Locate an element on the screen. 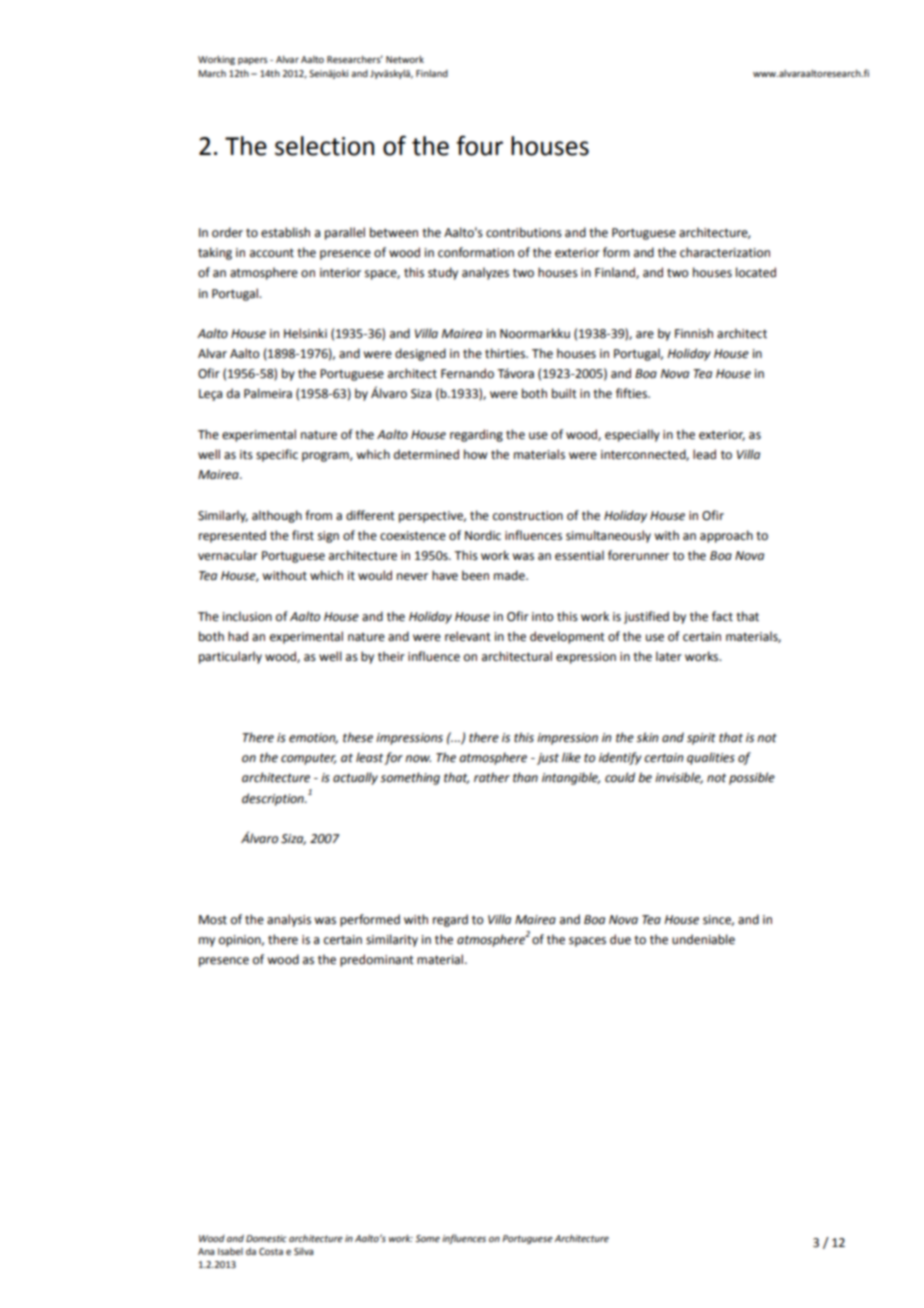  lead is located at coordinates (704, 454).
